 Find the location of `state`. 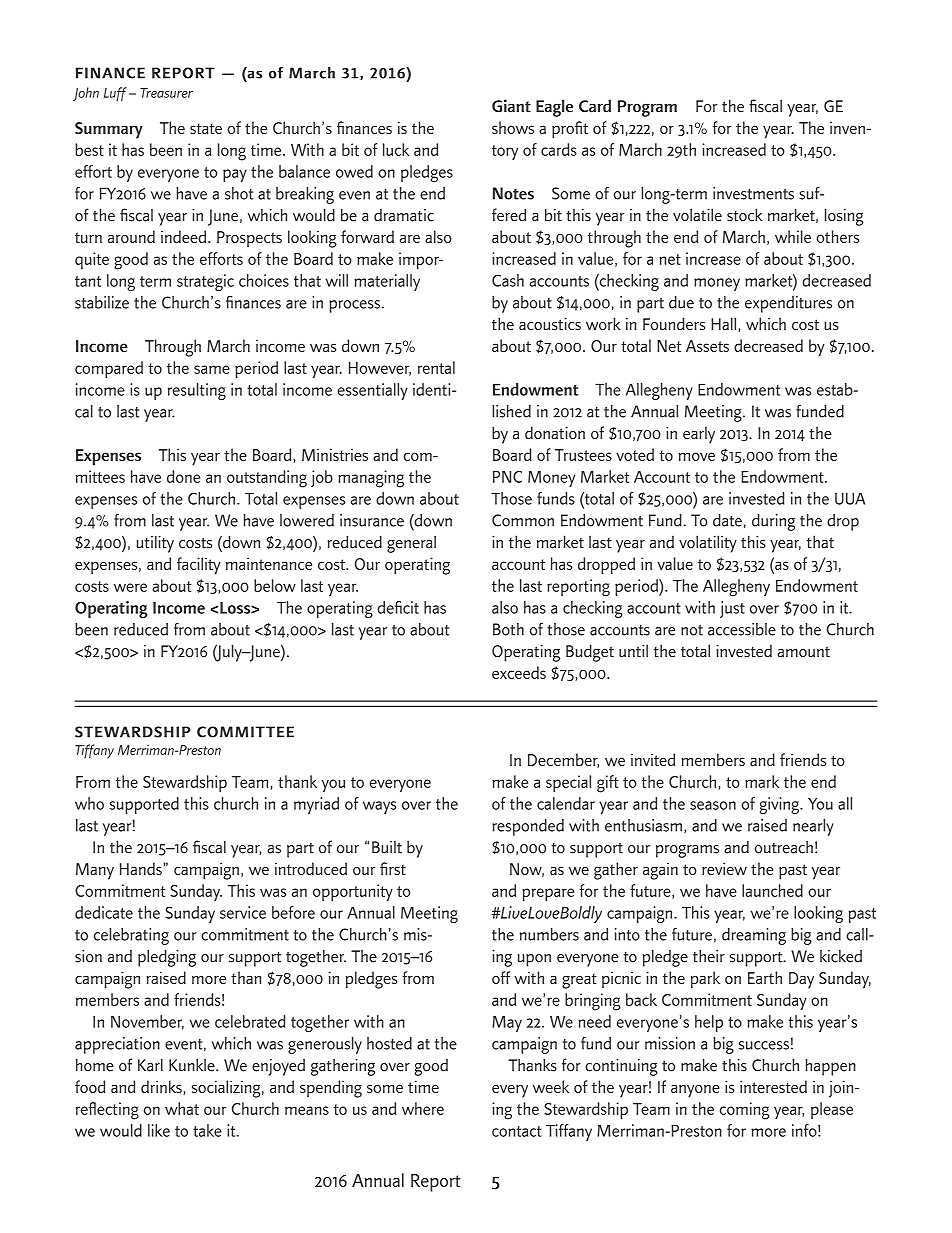

state is located at coordinates (206, 128).
